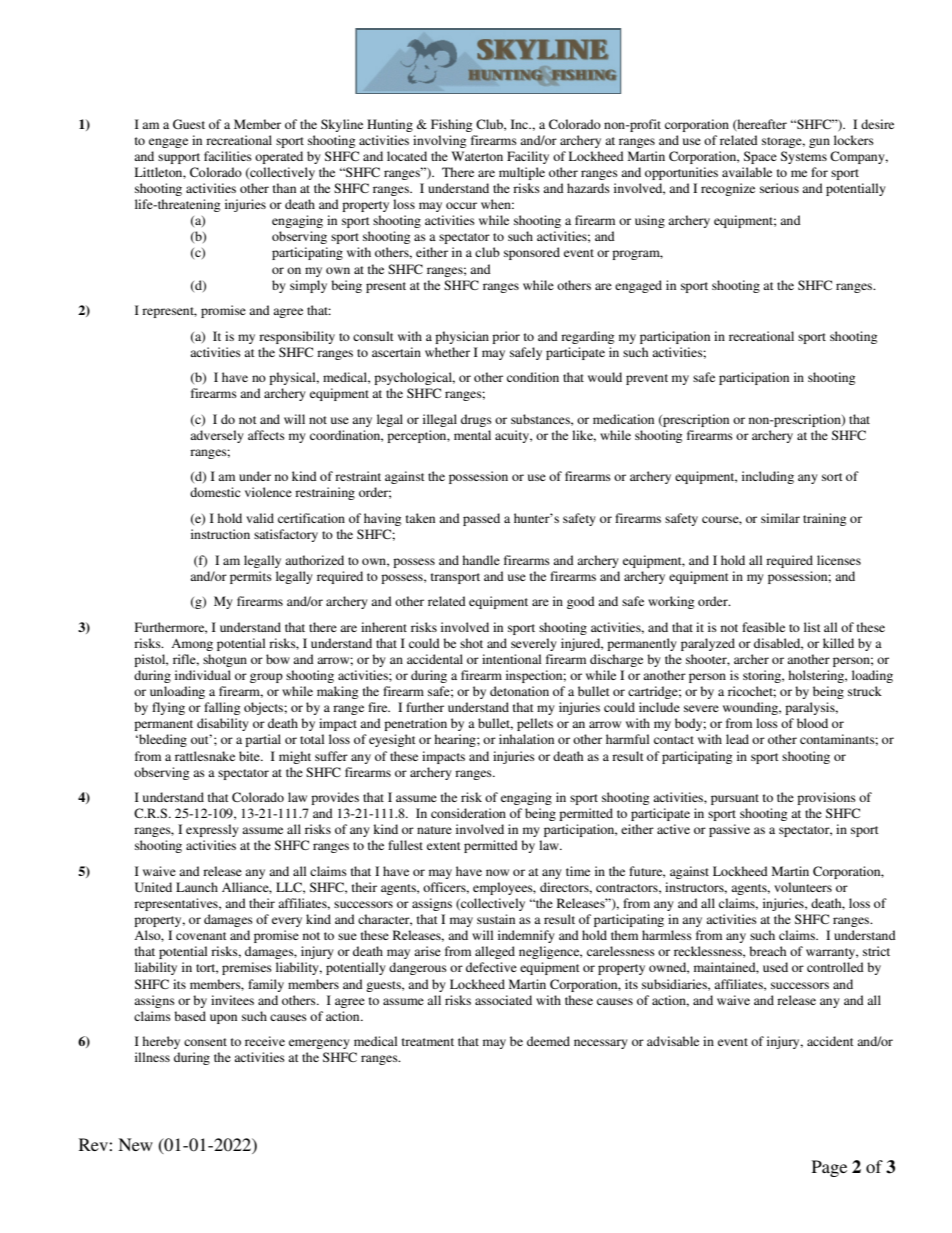  Describe the element at coordinates (135, 1144) in the screenshot. I see `New` at that location.
